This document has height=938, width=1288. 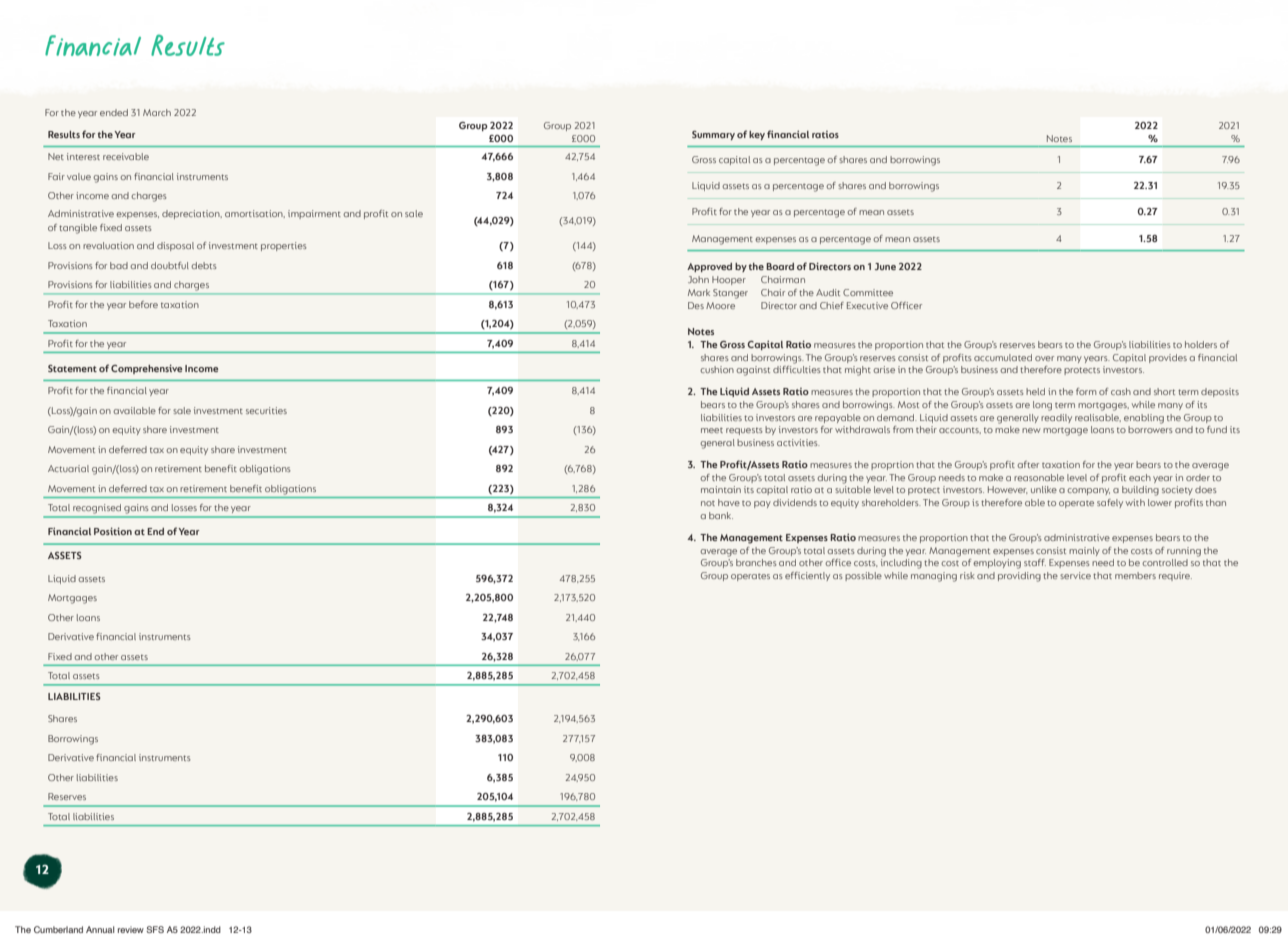 I want to click on SFS, so click(x=155, y=929).
